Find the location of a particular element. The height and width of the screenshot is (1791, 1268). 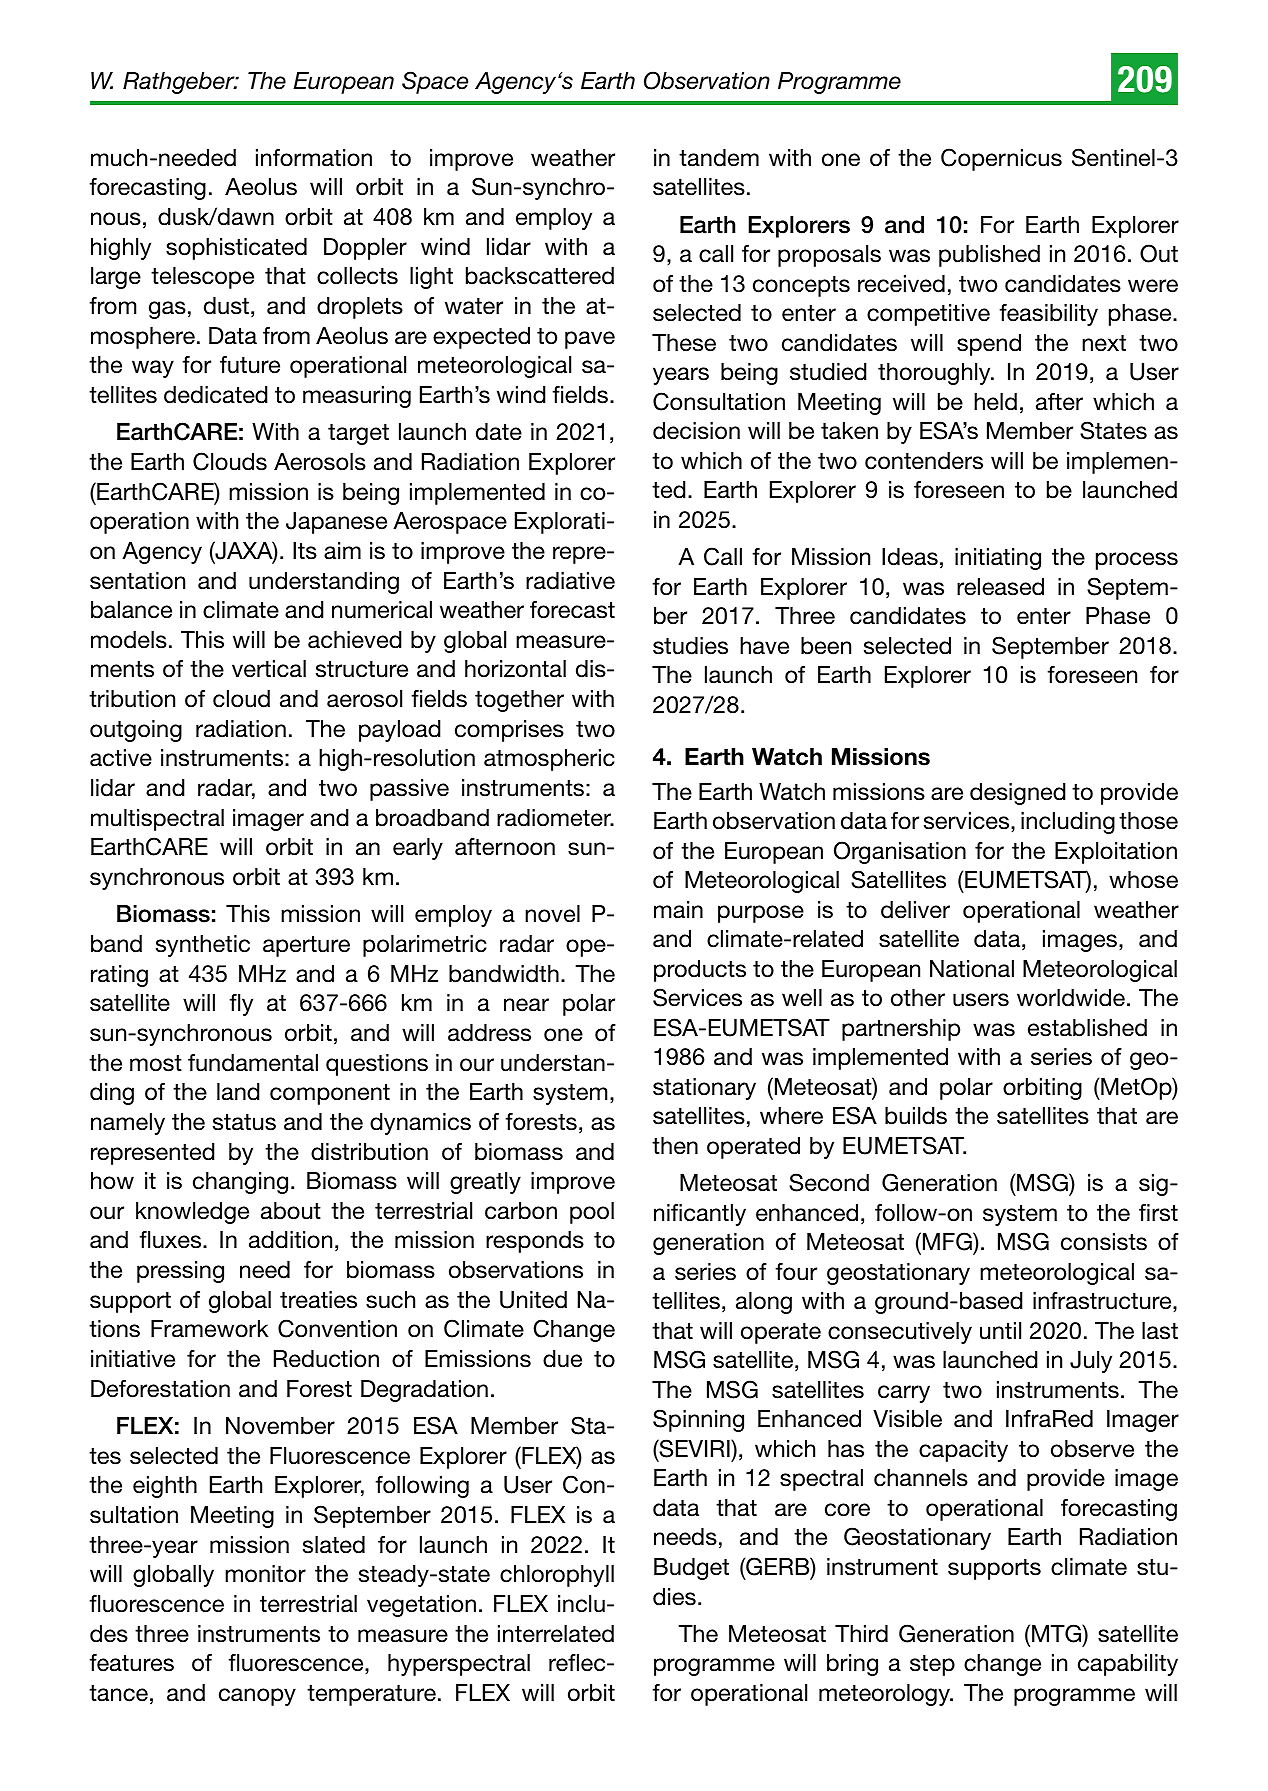

Budget is located at coordinates (691, 1569).
